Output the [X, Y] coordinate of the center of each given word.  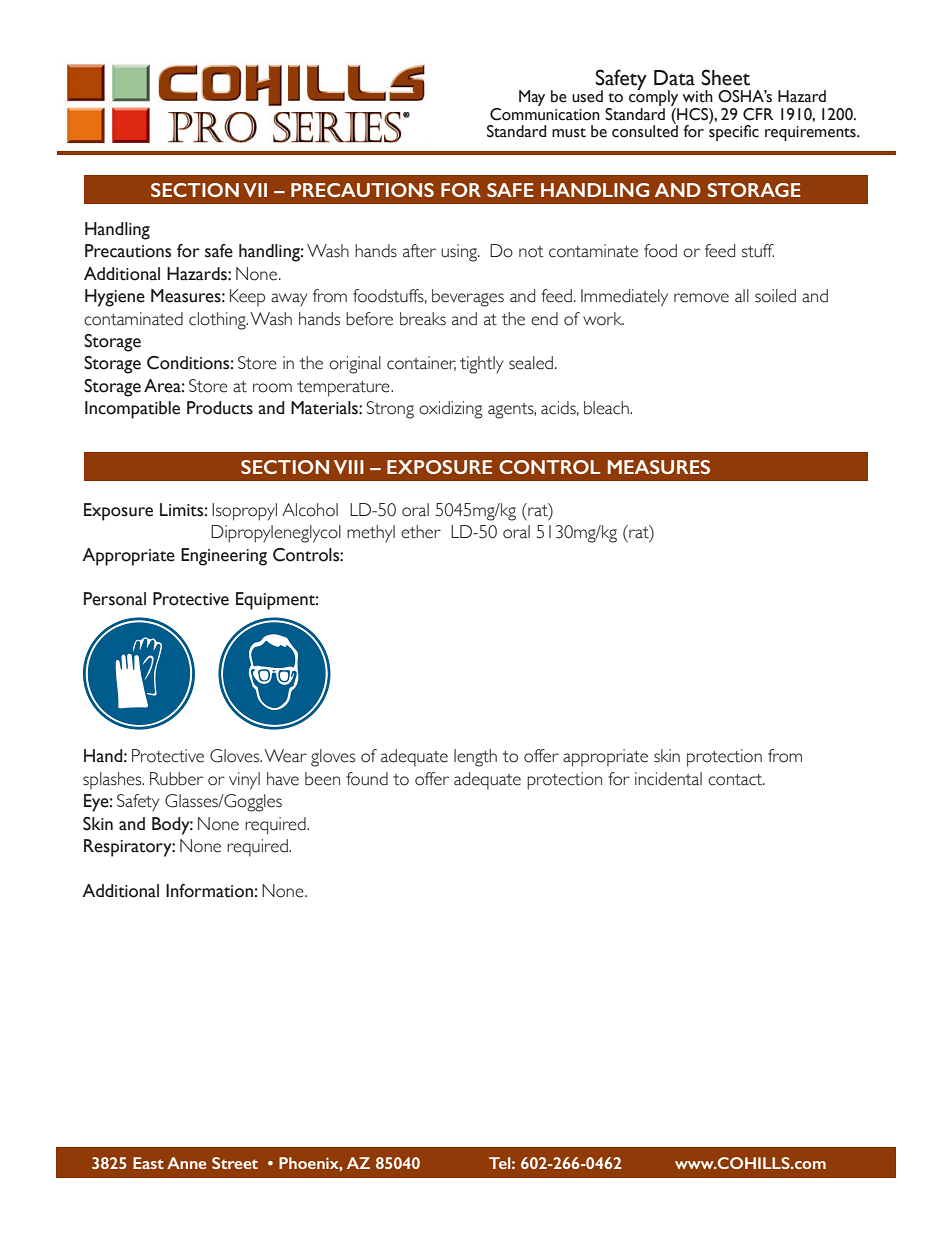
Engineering [224, 557]
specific [734, 131]
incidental [668, 779]
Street [235, 1163]
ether [421, 532]
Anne [187, 1163]
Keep [247, 297]
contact [736, 780]
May [532, 98]
